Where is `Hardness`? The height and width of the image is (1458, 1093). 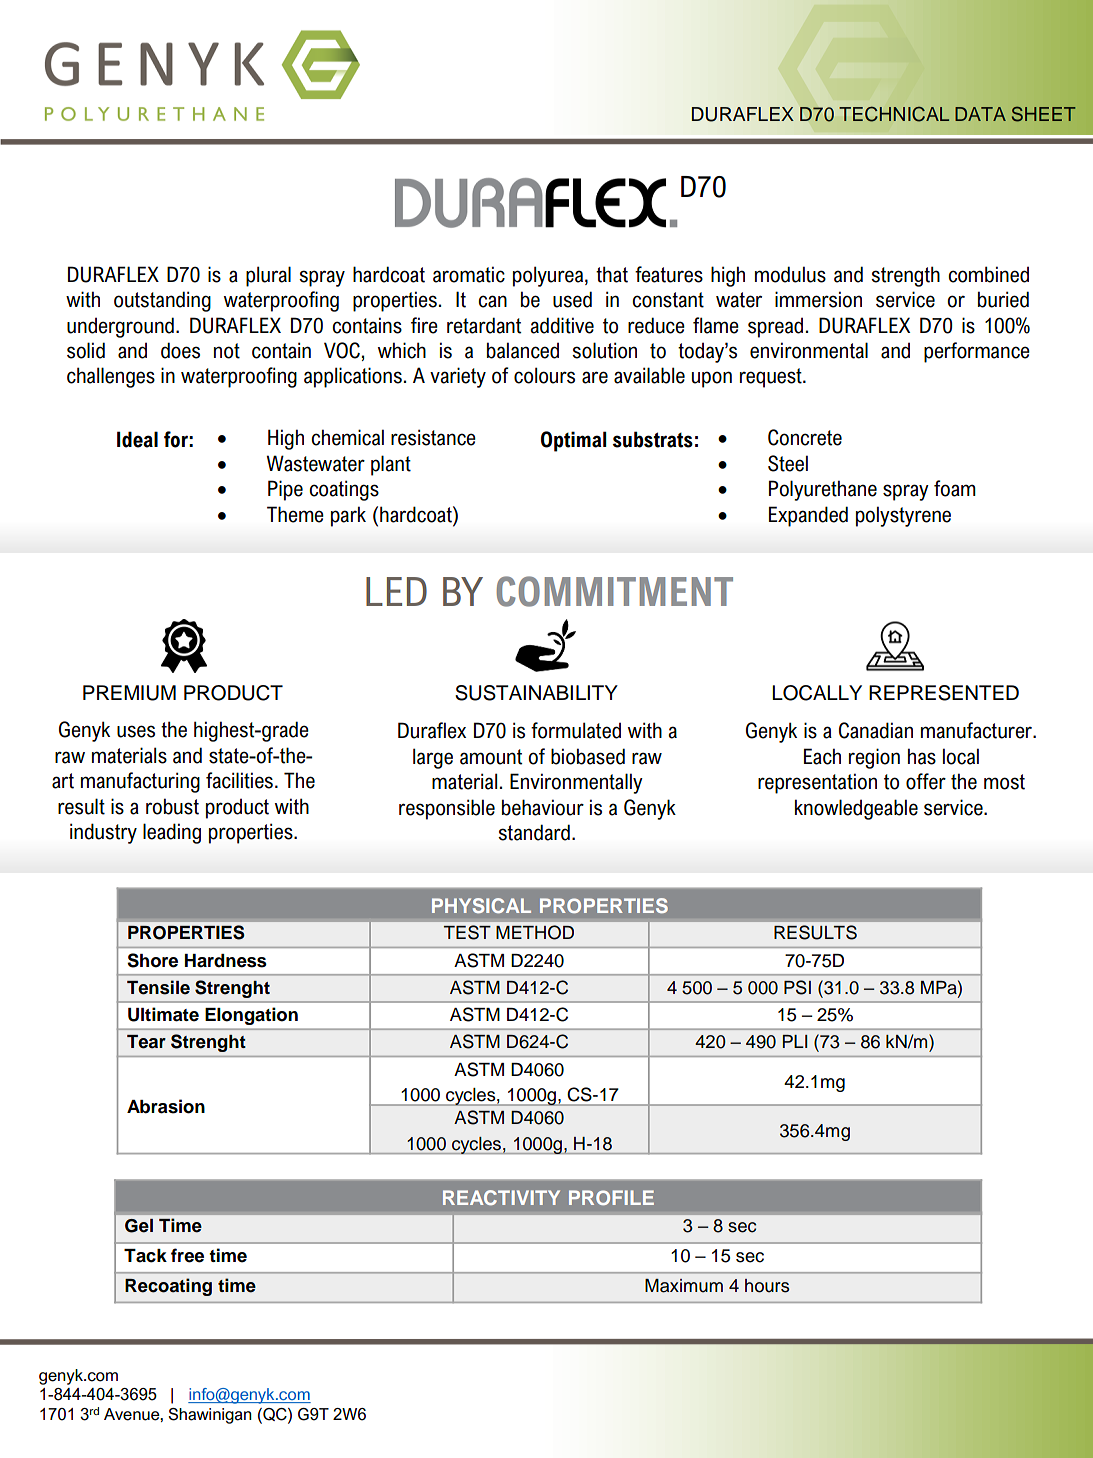 Hardness is located at coordinates (226, 961).
